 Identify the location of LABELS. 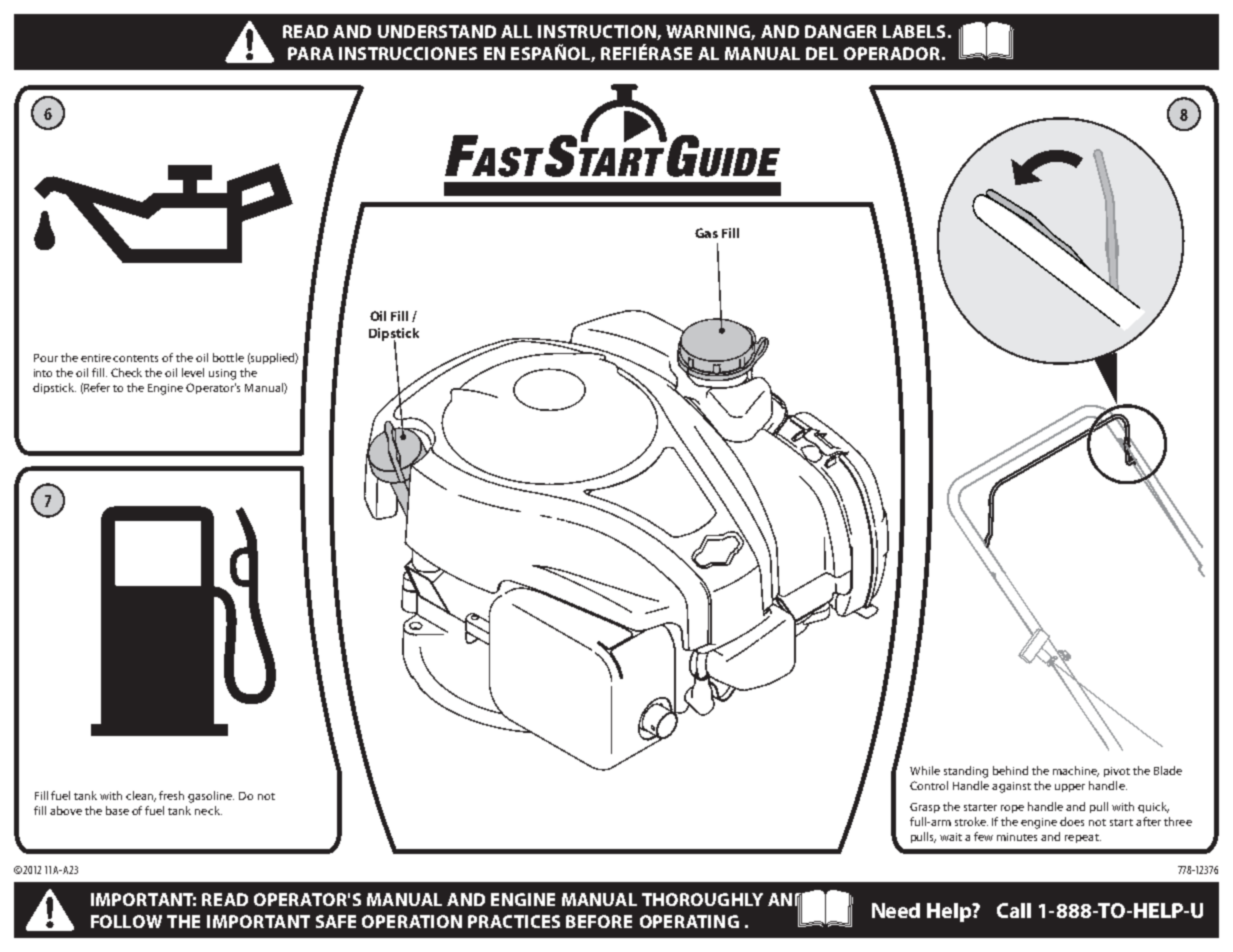
(914, 31).
